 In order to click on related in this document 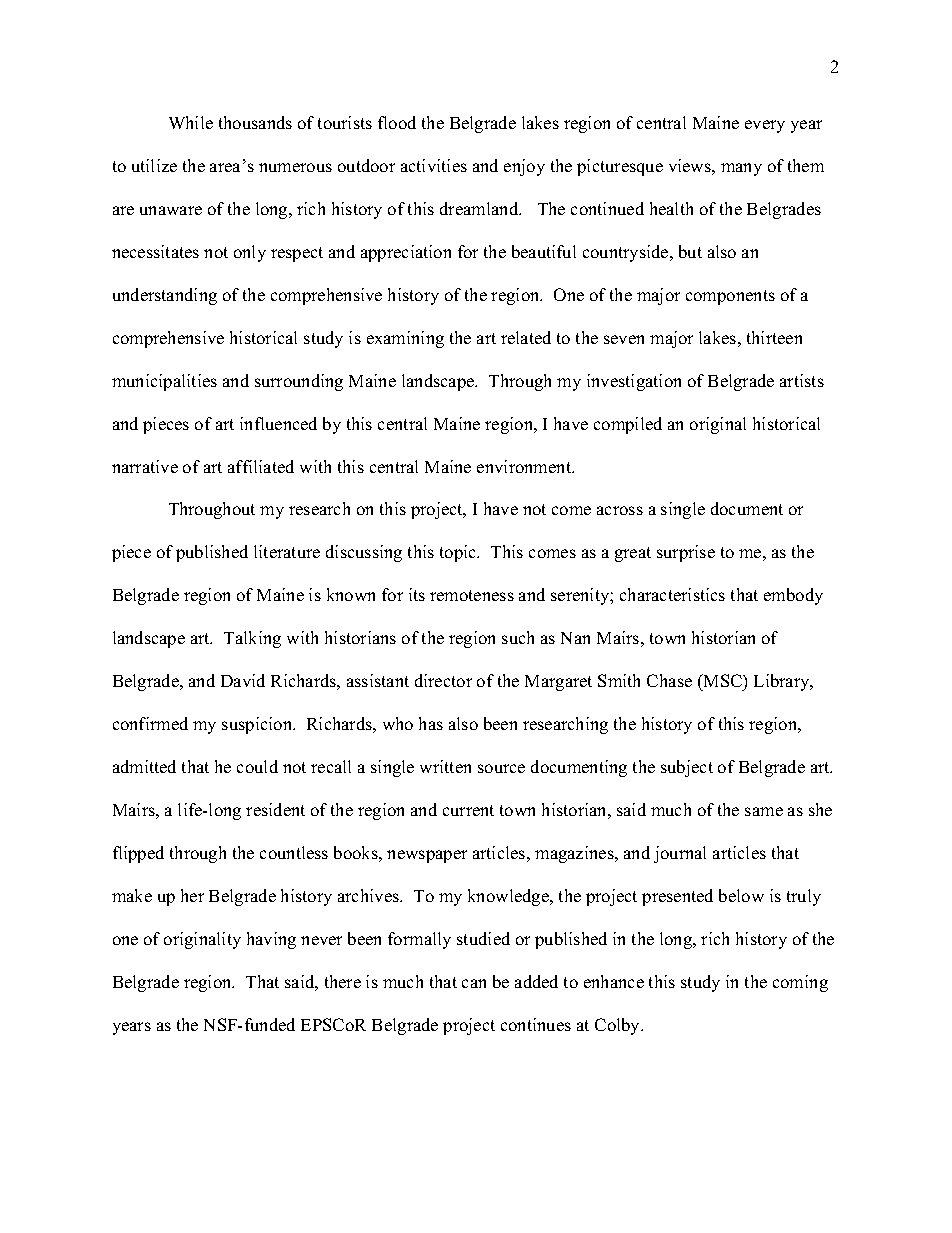, I will do `click(526, 337)`.
